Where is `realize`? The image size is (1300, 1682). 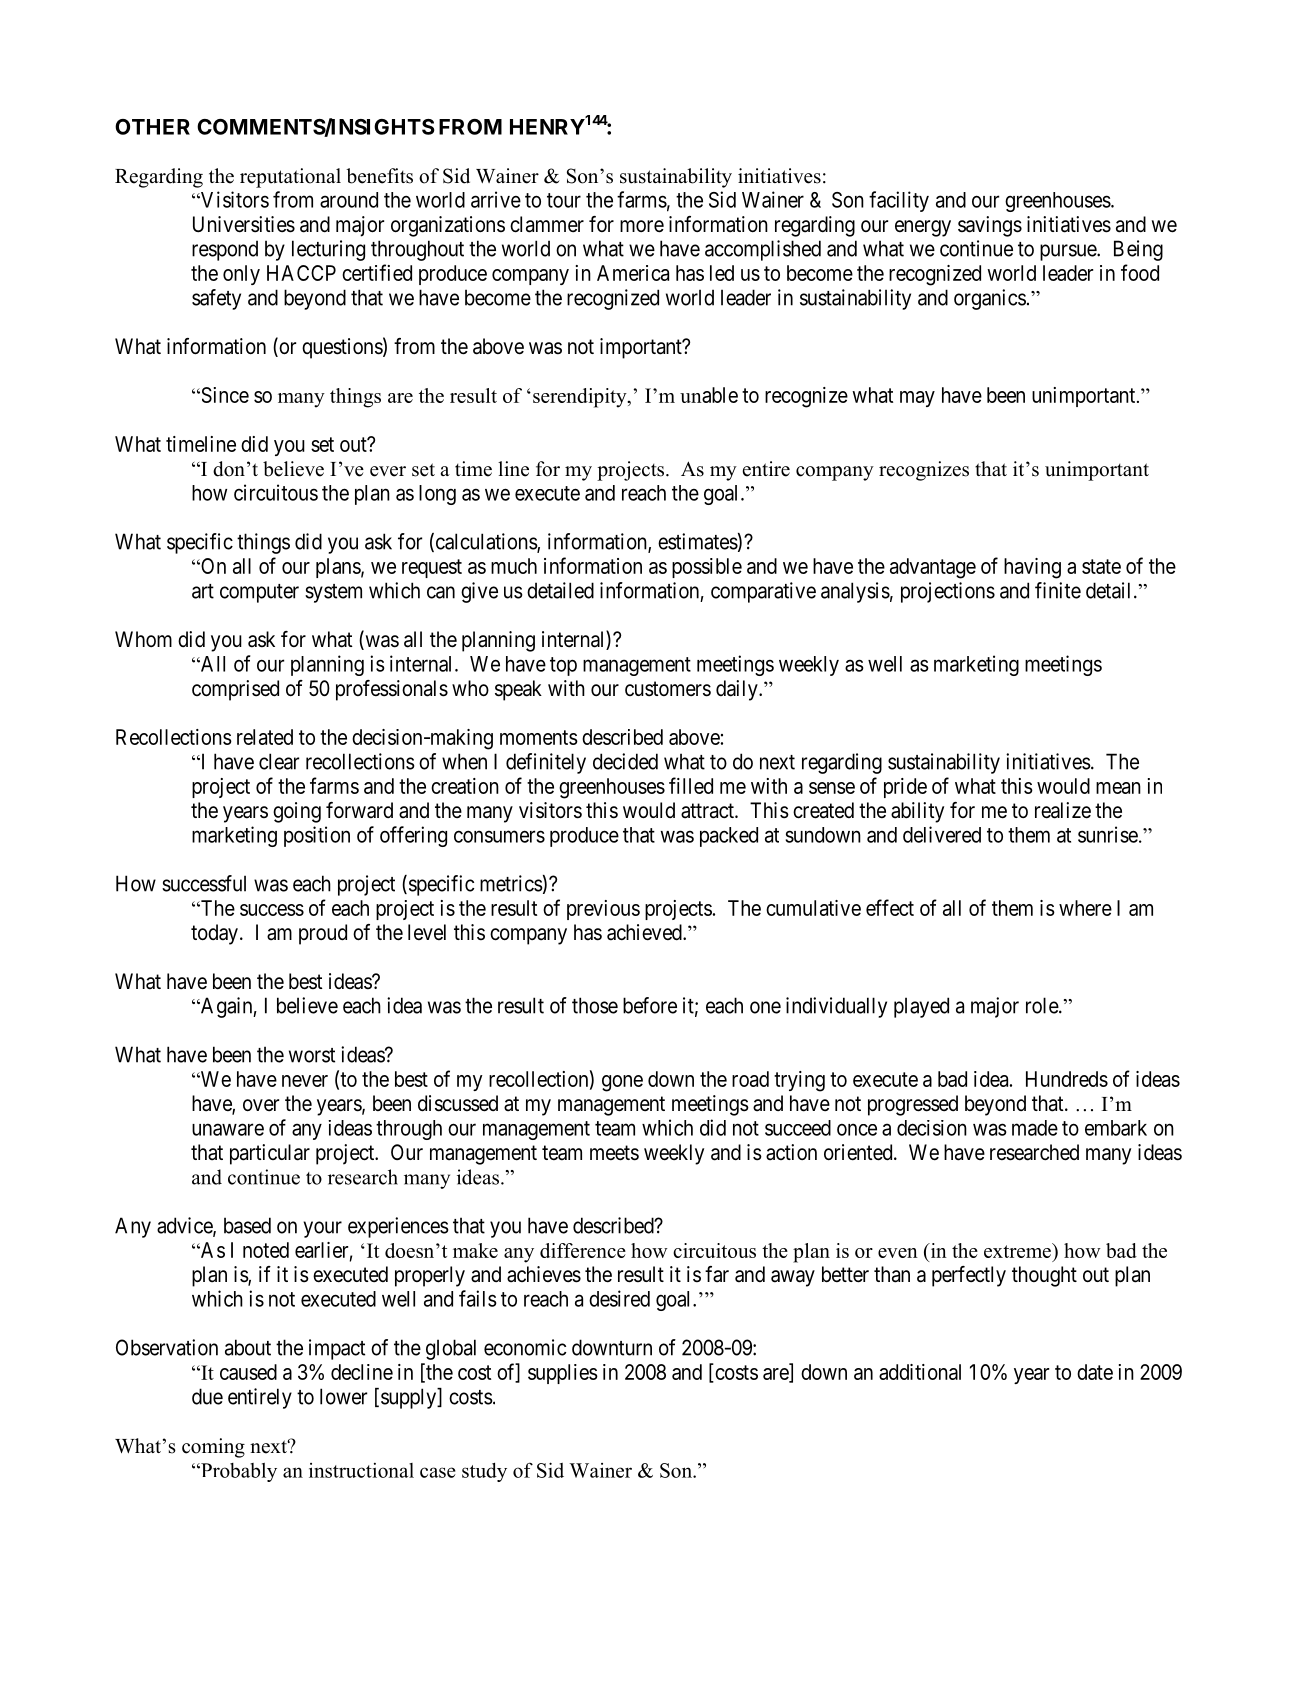 realize is located at coordinates (1063, 810).
